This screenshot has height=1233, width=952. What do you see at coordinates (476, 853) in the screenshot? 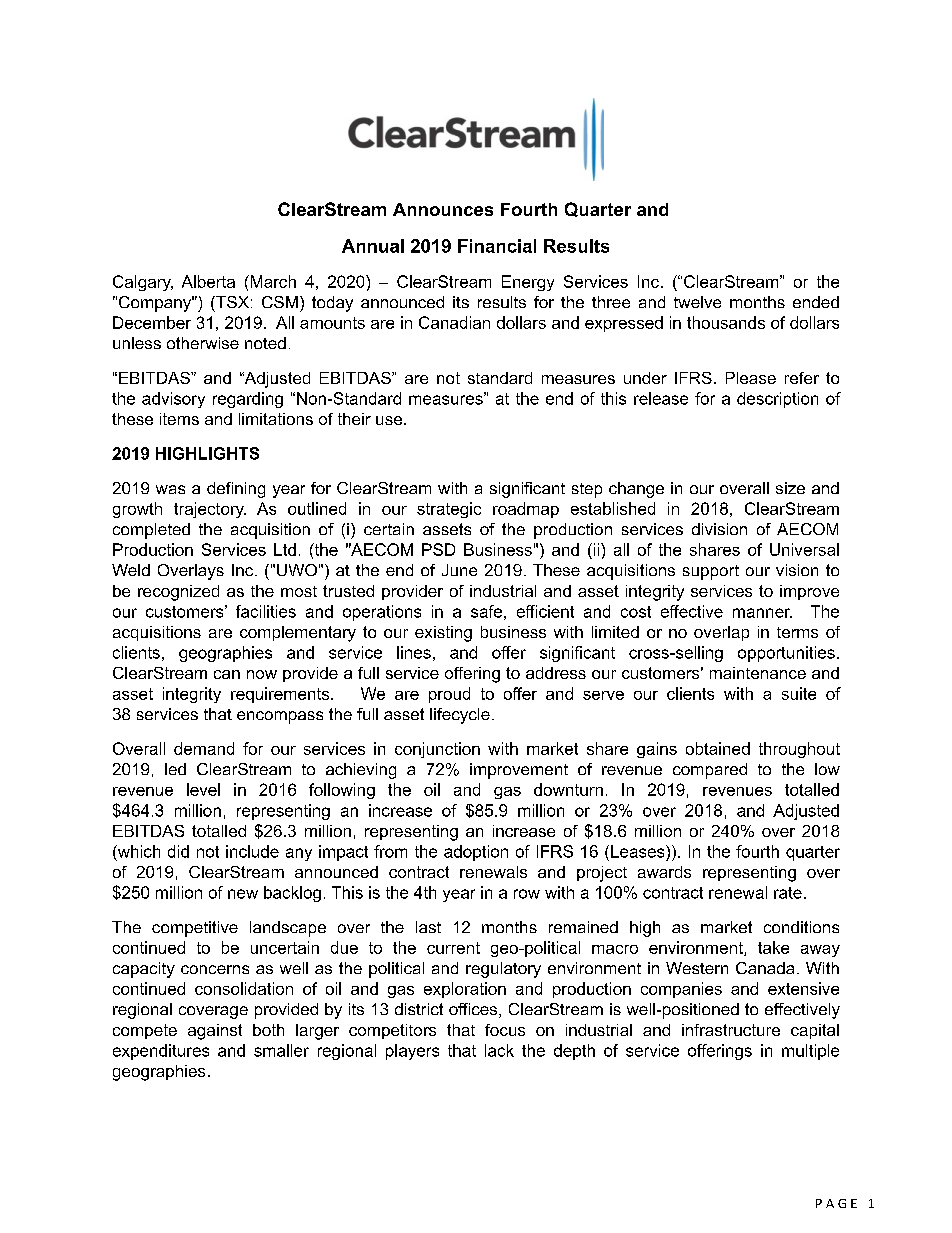
I see `adoption` at bounding box center [476, 853].
